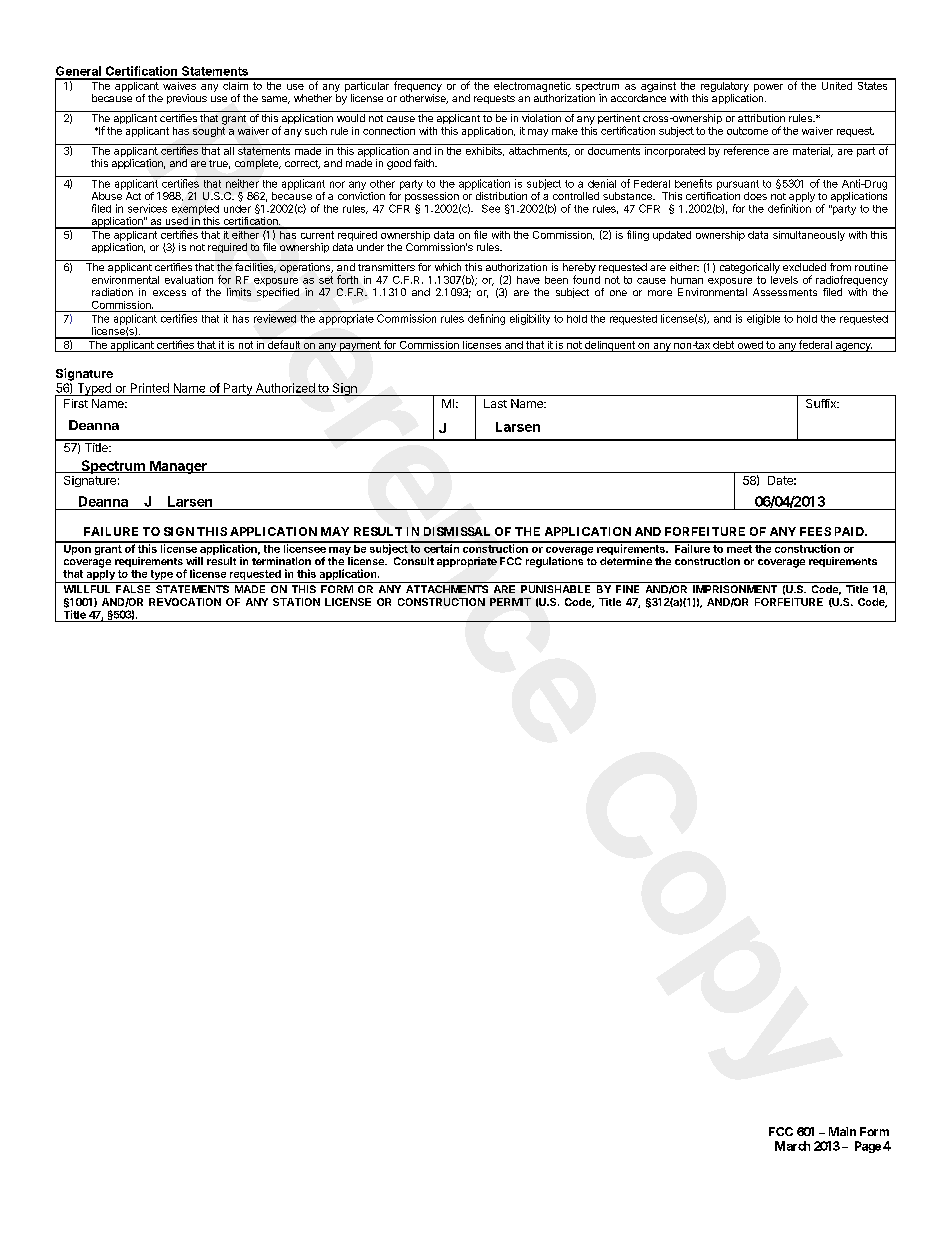 The height and width of the document is (1233, 952). What do you see at coordinates (555, 589) in the document?
I see `PUNISHABLE` at bounding box center [555, 589].
